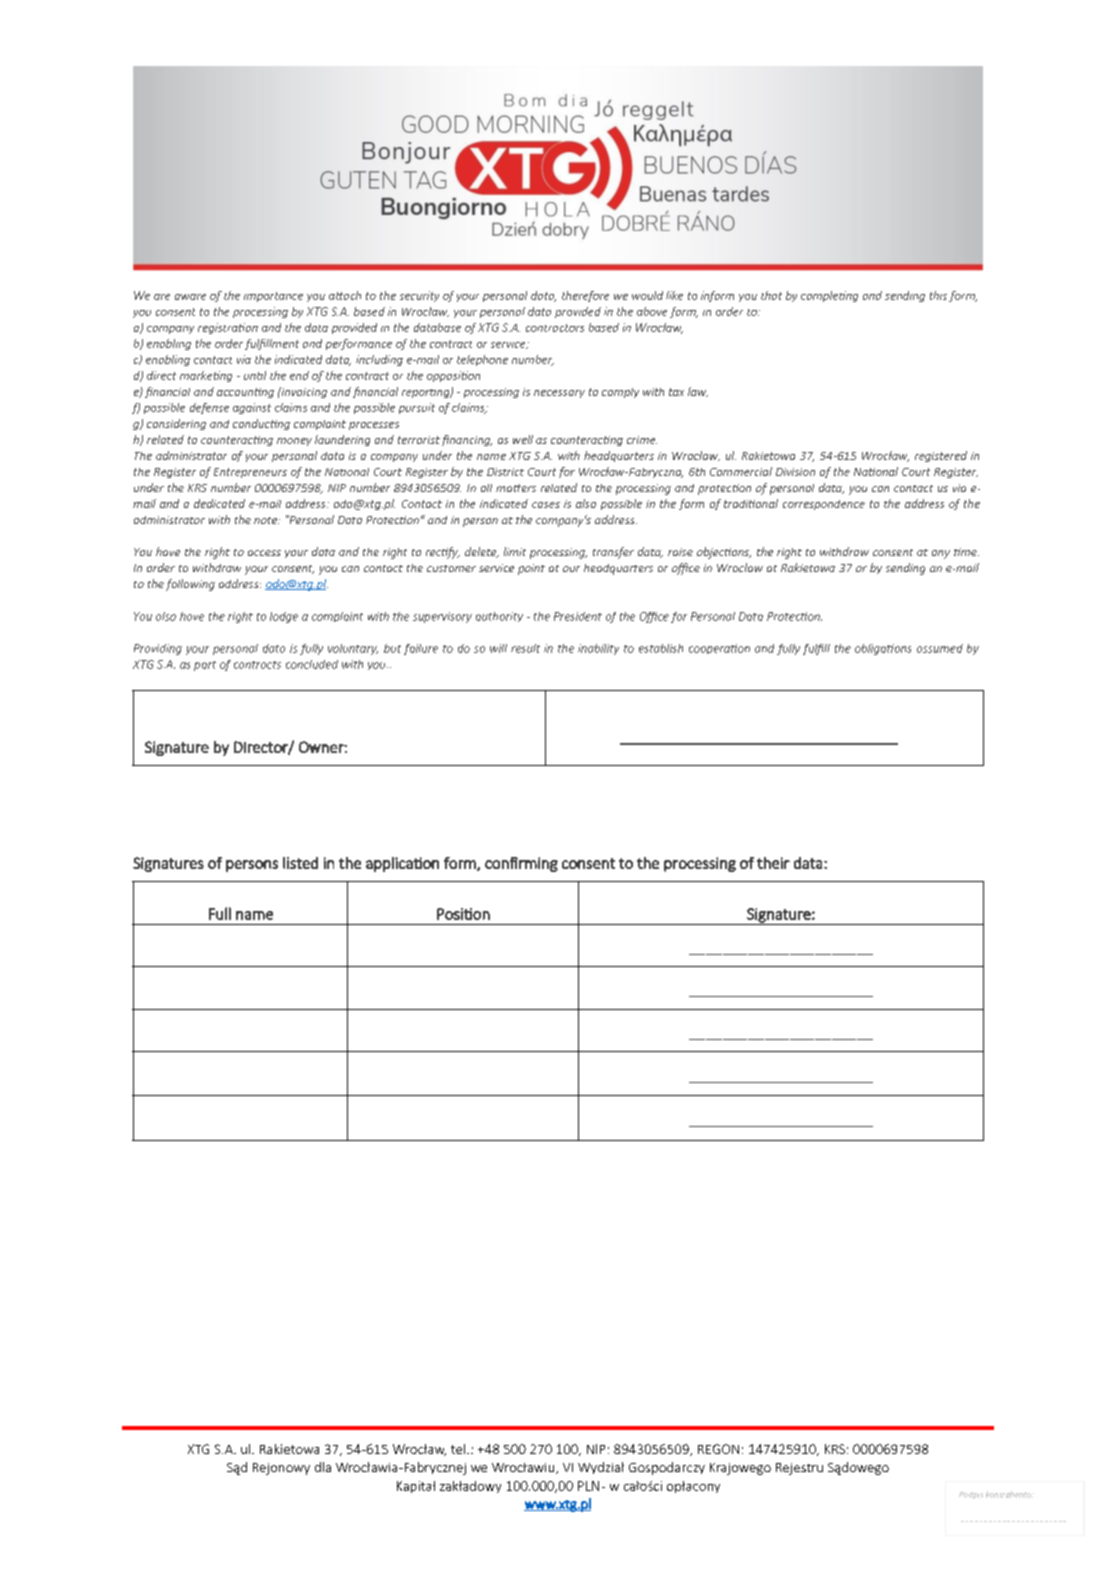 This screenshot has width=1116, height=1579. I want to click on listed, so click(300, 863).
